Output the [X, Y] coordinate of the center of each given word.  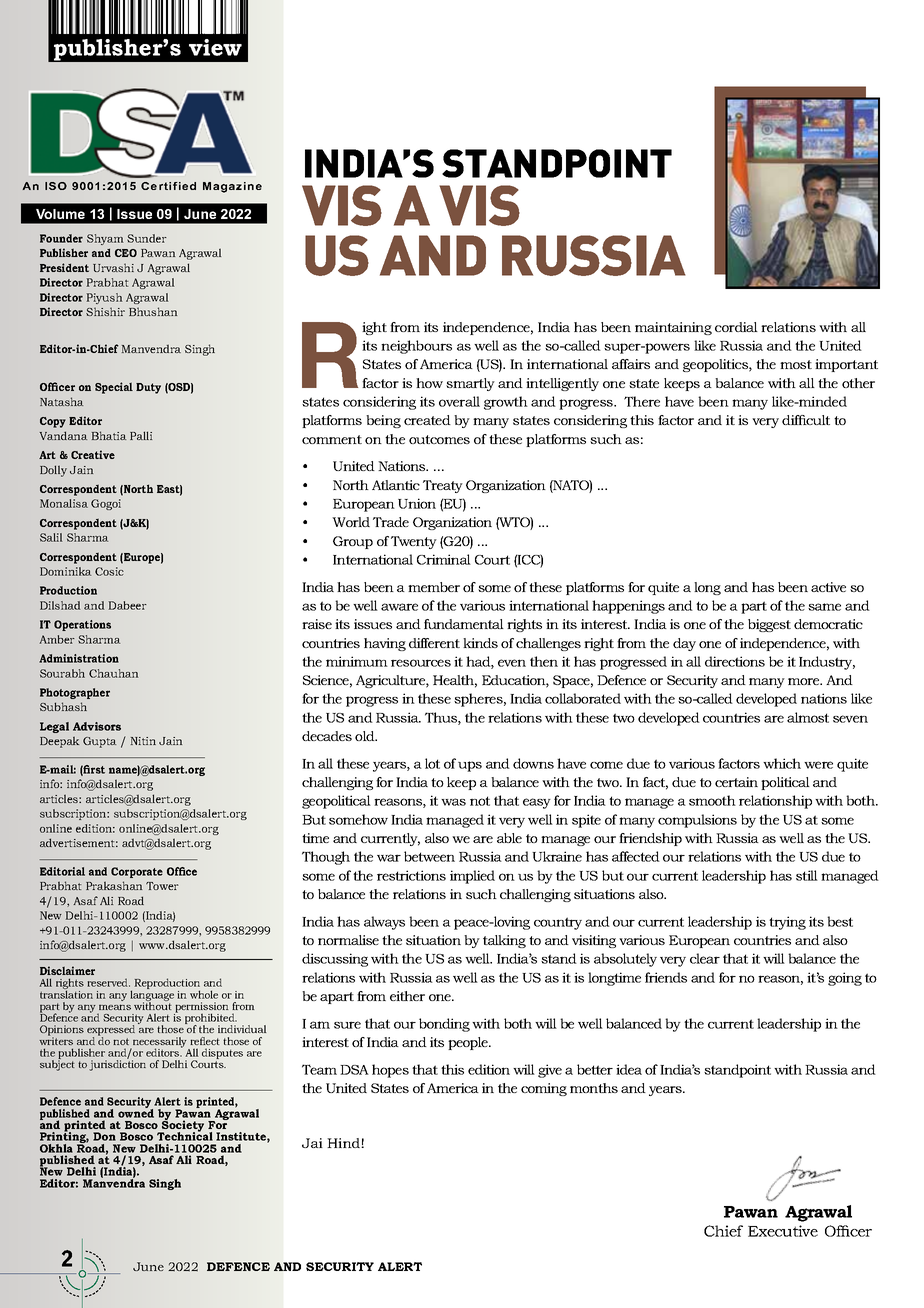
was [453, 802]
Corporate [137, 872]
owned [136, 1112]
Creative [93, 454]
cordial [736, 327]
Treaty [443, 486]
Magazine [232, 187]
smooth [712, 800]
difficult [806, 420]
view [215, 47]
